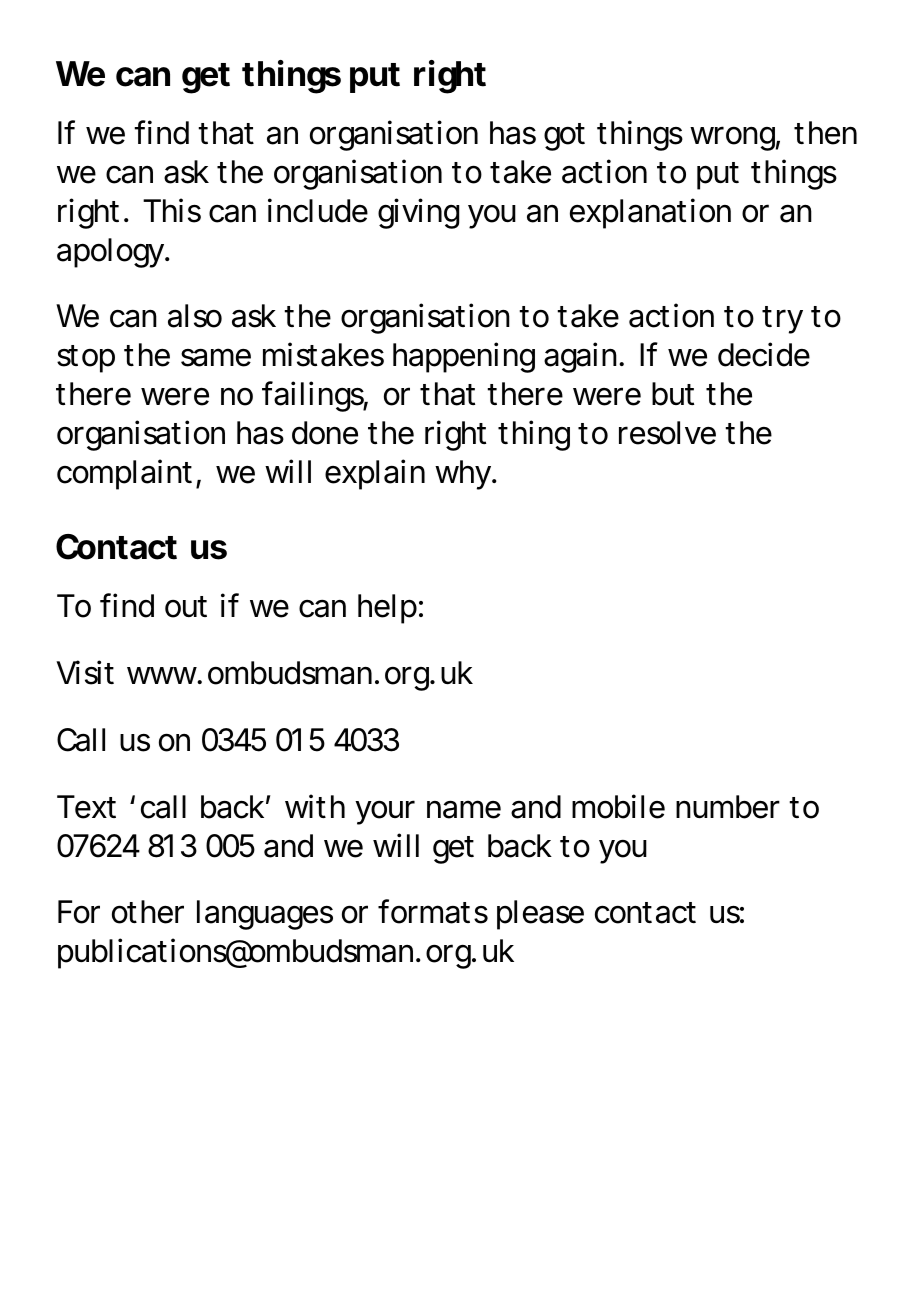 Image resolution: width=924 pixels, height=1308 pixels. What do you see at coordinates (148, 912) in the screenshot?
I see `other` at bounding box center [148, 912].
